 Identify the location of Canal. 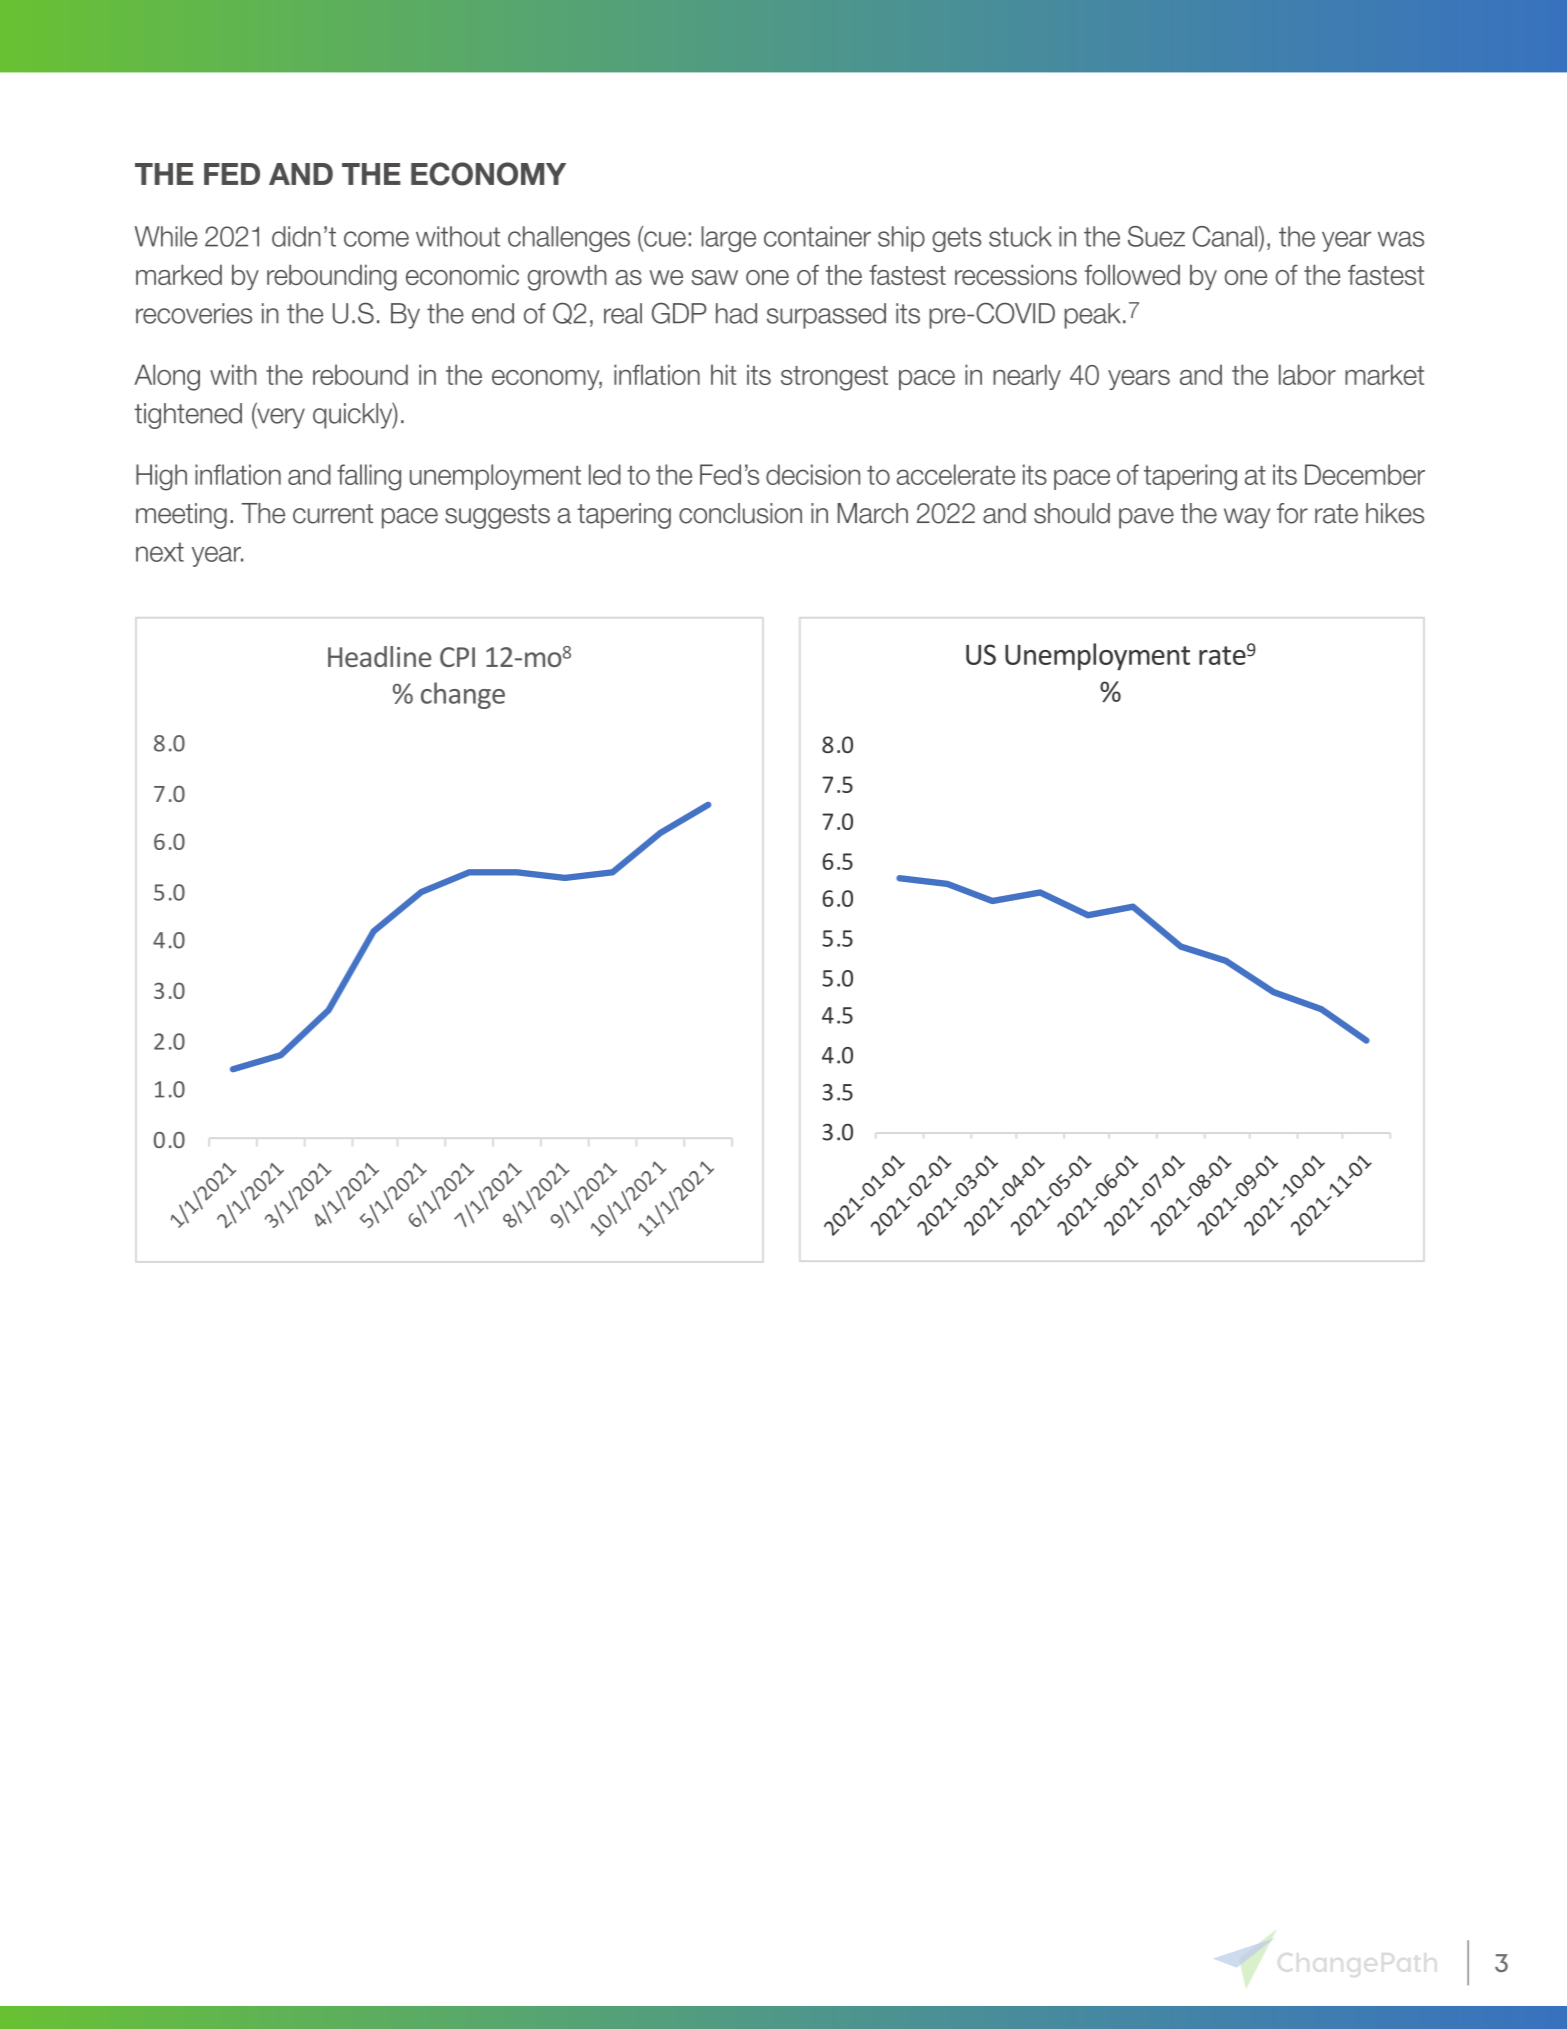
(1226, 236).
